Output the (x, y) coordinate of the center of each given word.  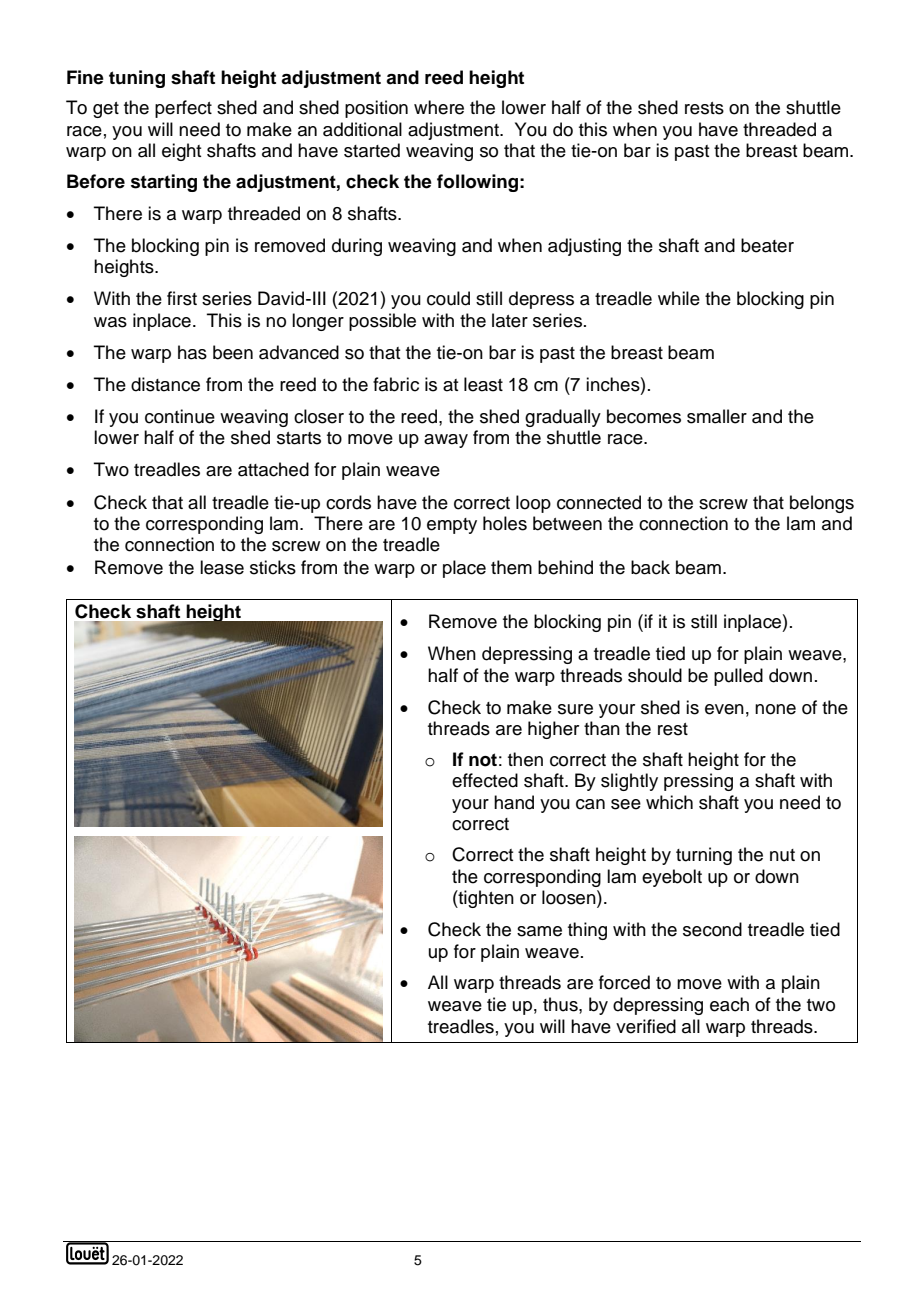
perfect (183, 109)
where (439, 107)
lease (222, 567)
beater (767, 245)
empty (452, 526)
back (650, 567)
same (539, 931)
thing (587, 931)
